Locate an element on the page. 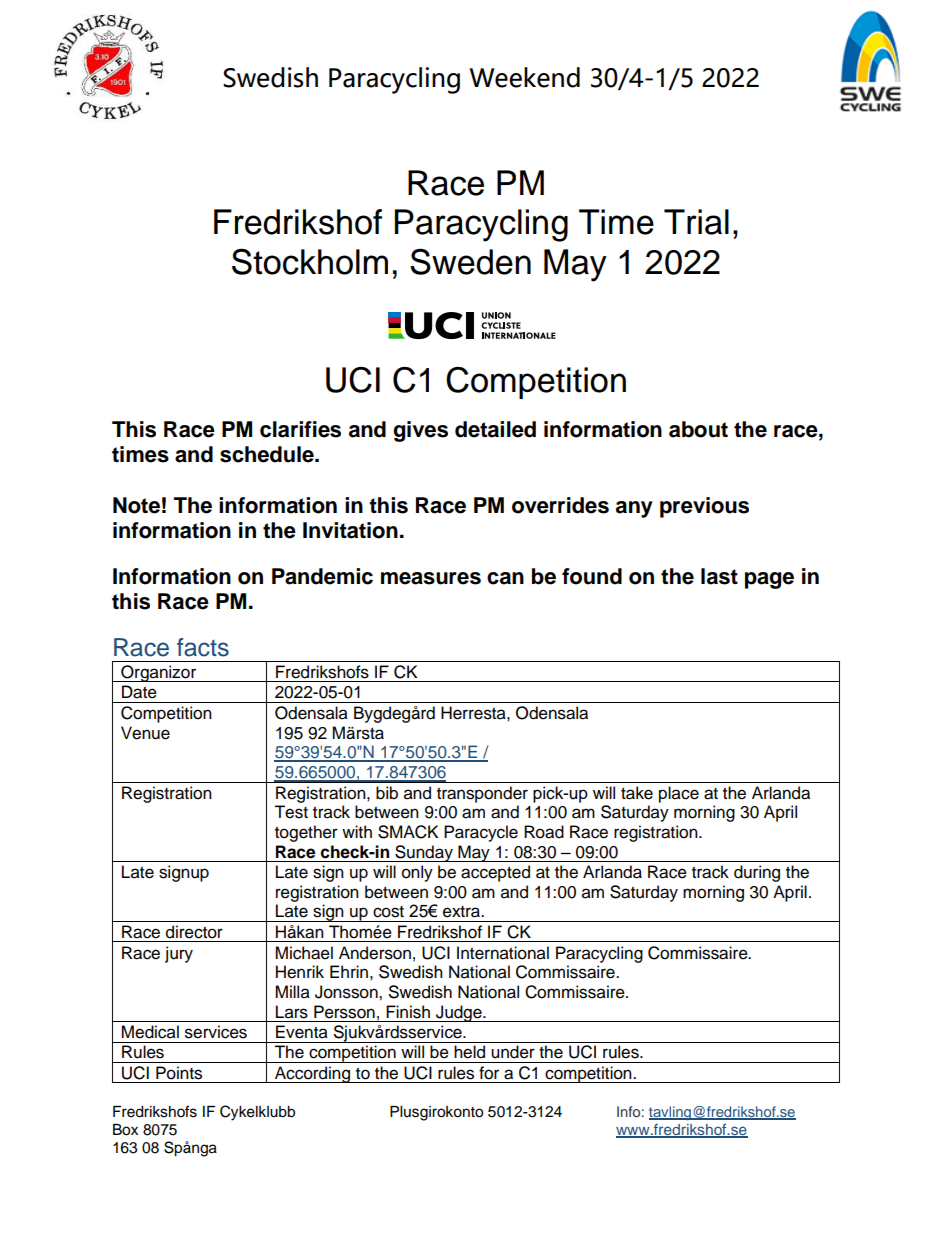 The height and width of the document is (1233, 952). bib is located at coordinates (387, 793).
